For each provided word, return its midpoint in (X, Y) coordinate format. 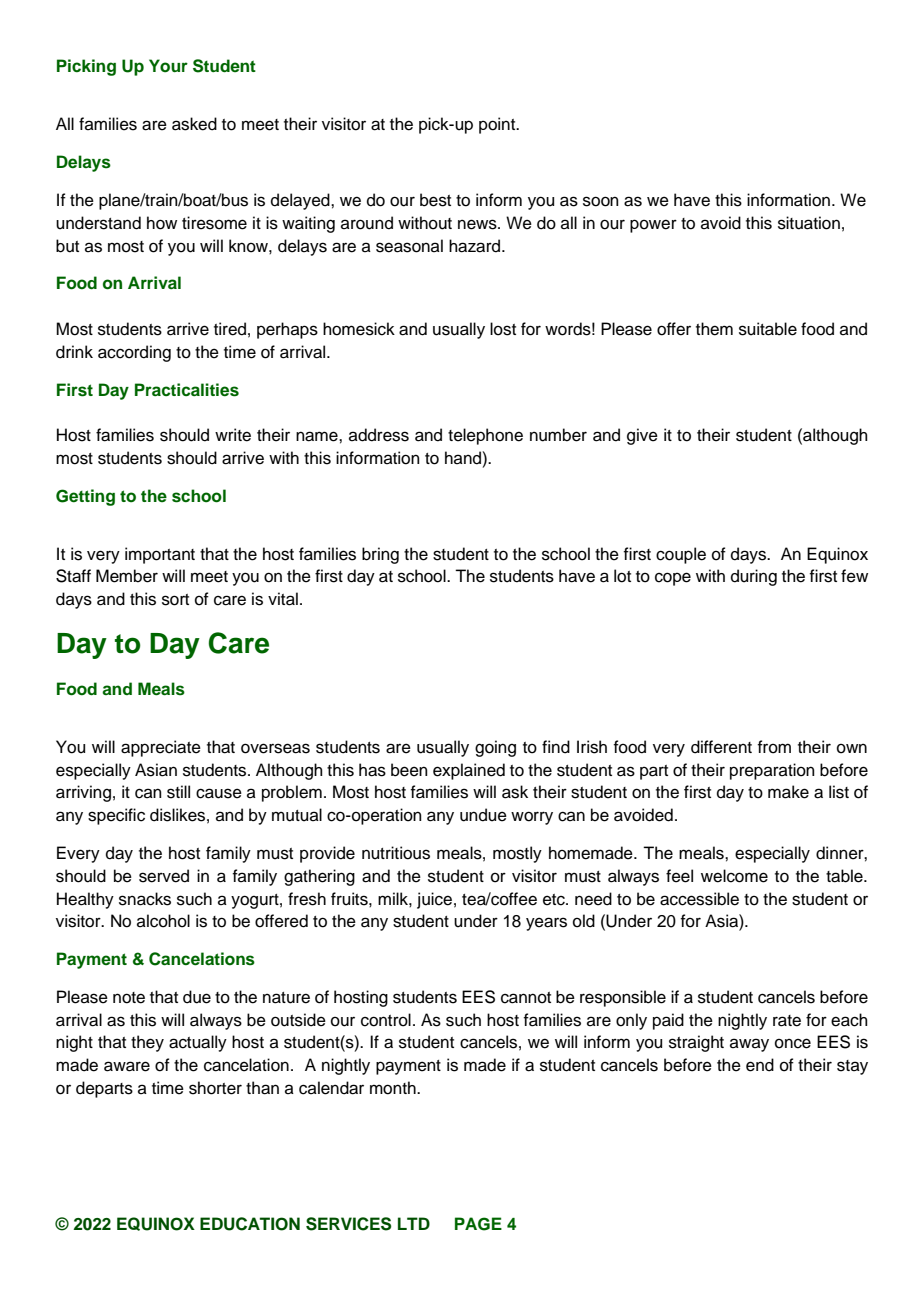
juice (434, 900)
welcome (734, 876)
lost (503, 329)
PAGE (478, 1224)
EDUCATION (250, 1224)
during (754, 577)
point (498, 125)
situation (809, 223)
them (714, 329)
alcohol (163, 921)
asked (194, 124)
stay (852, 1067)
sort (175, 600)
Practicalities (187, 390)
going (495, 748)
